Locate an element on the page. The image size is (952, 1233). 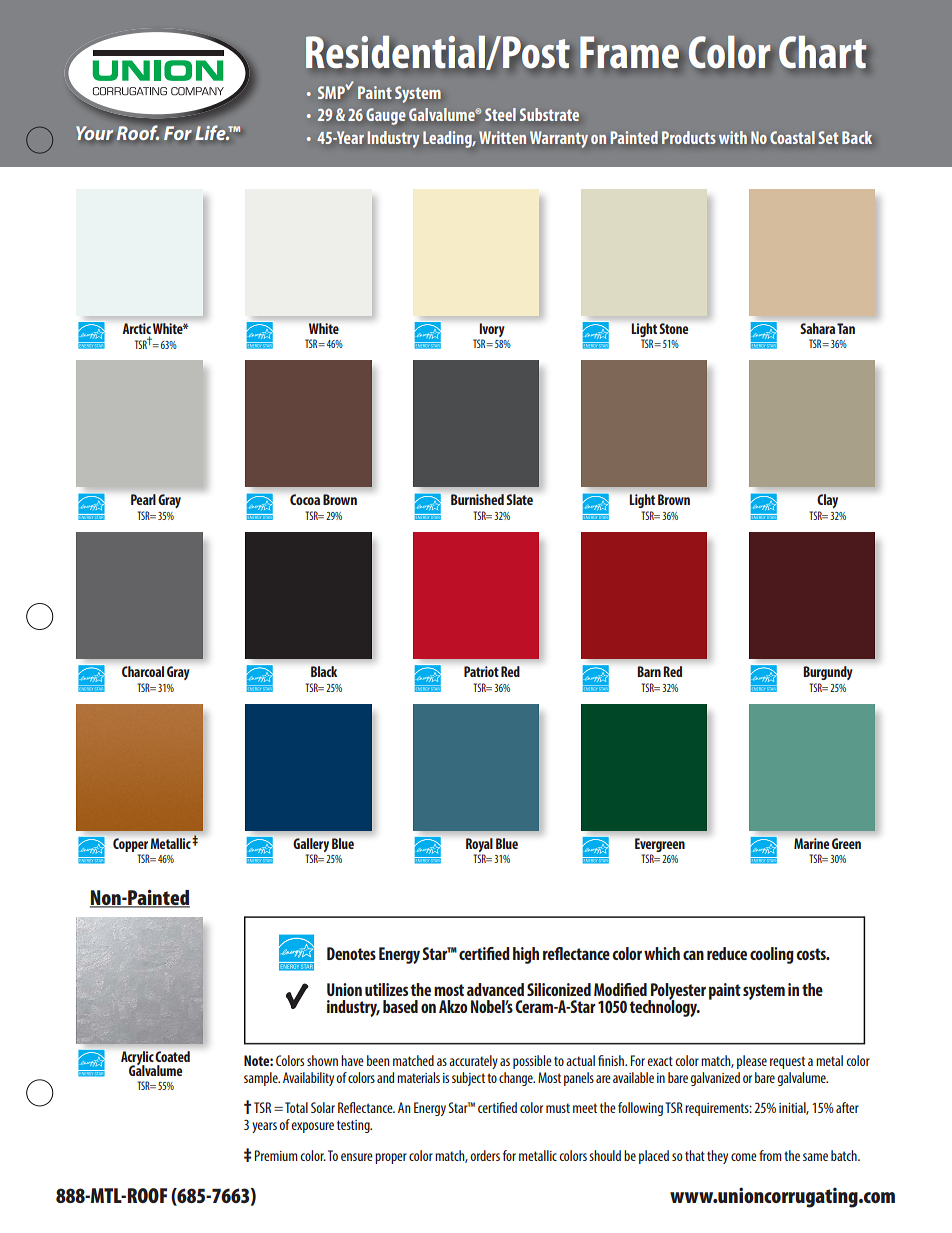
Marine is located at coordinates (811, 843).
